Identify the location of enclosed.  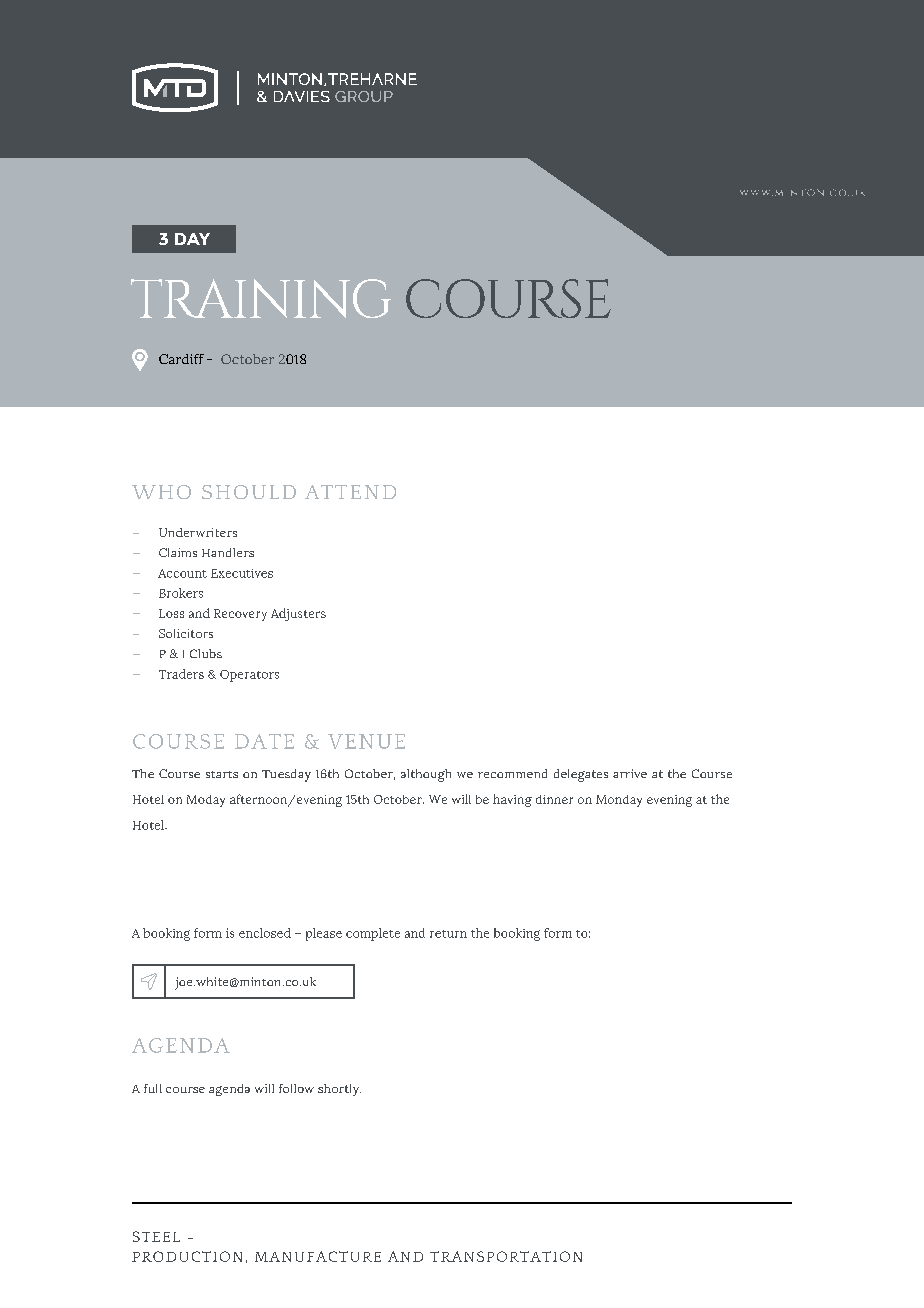
(265, 933).
